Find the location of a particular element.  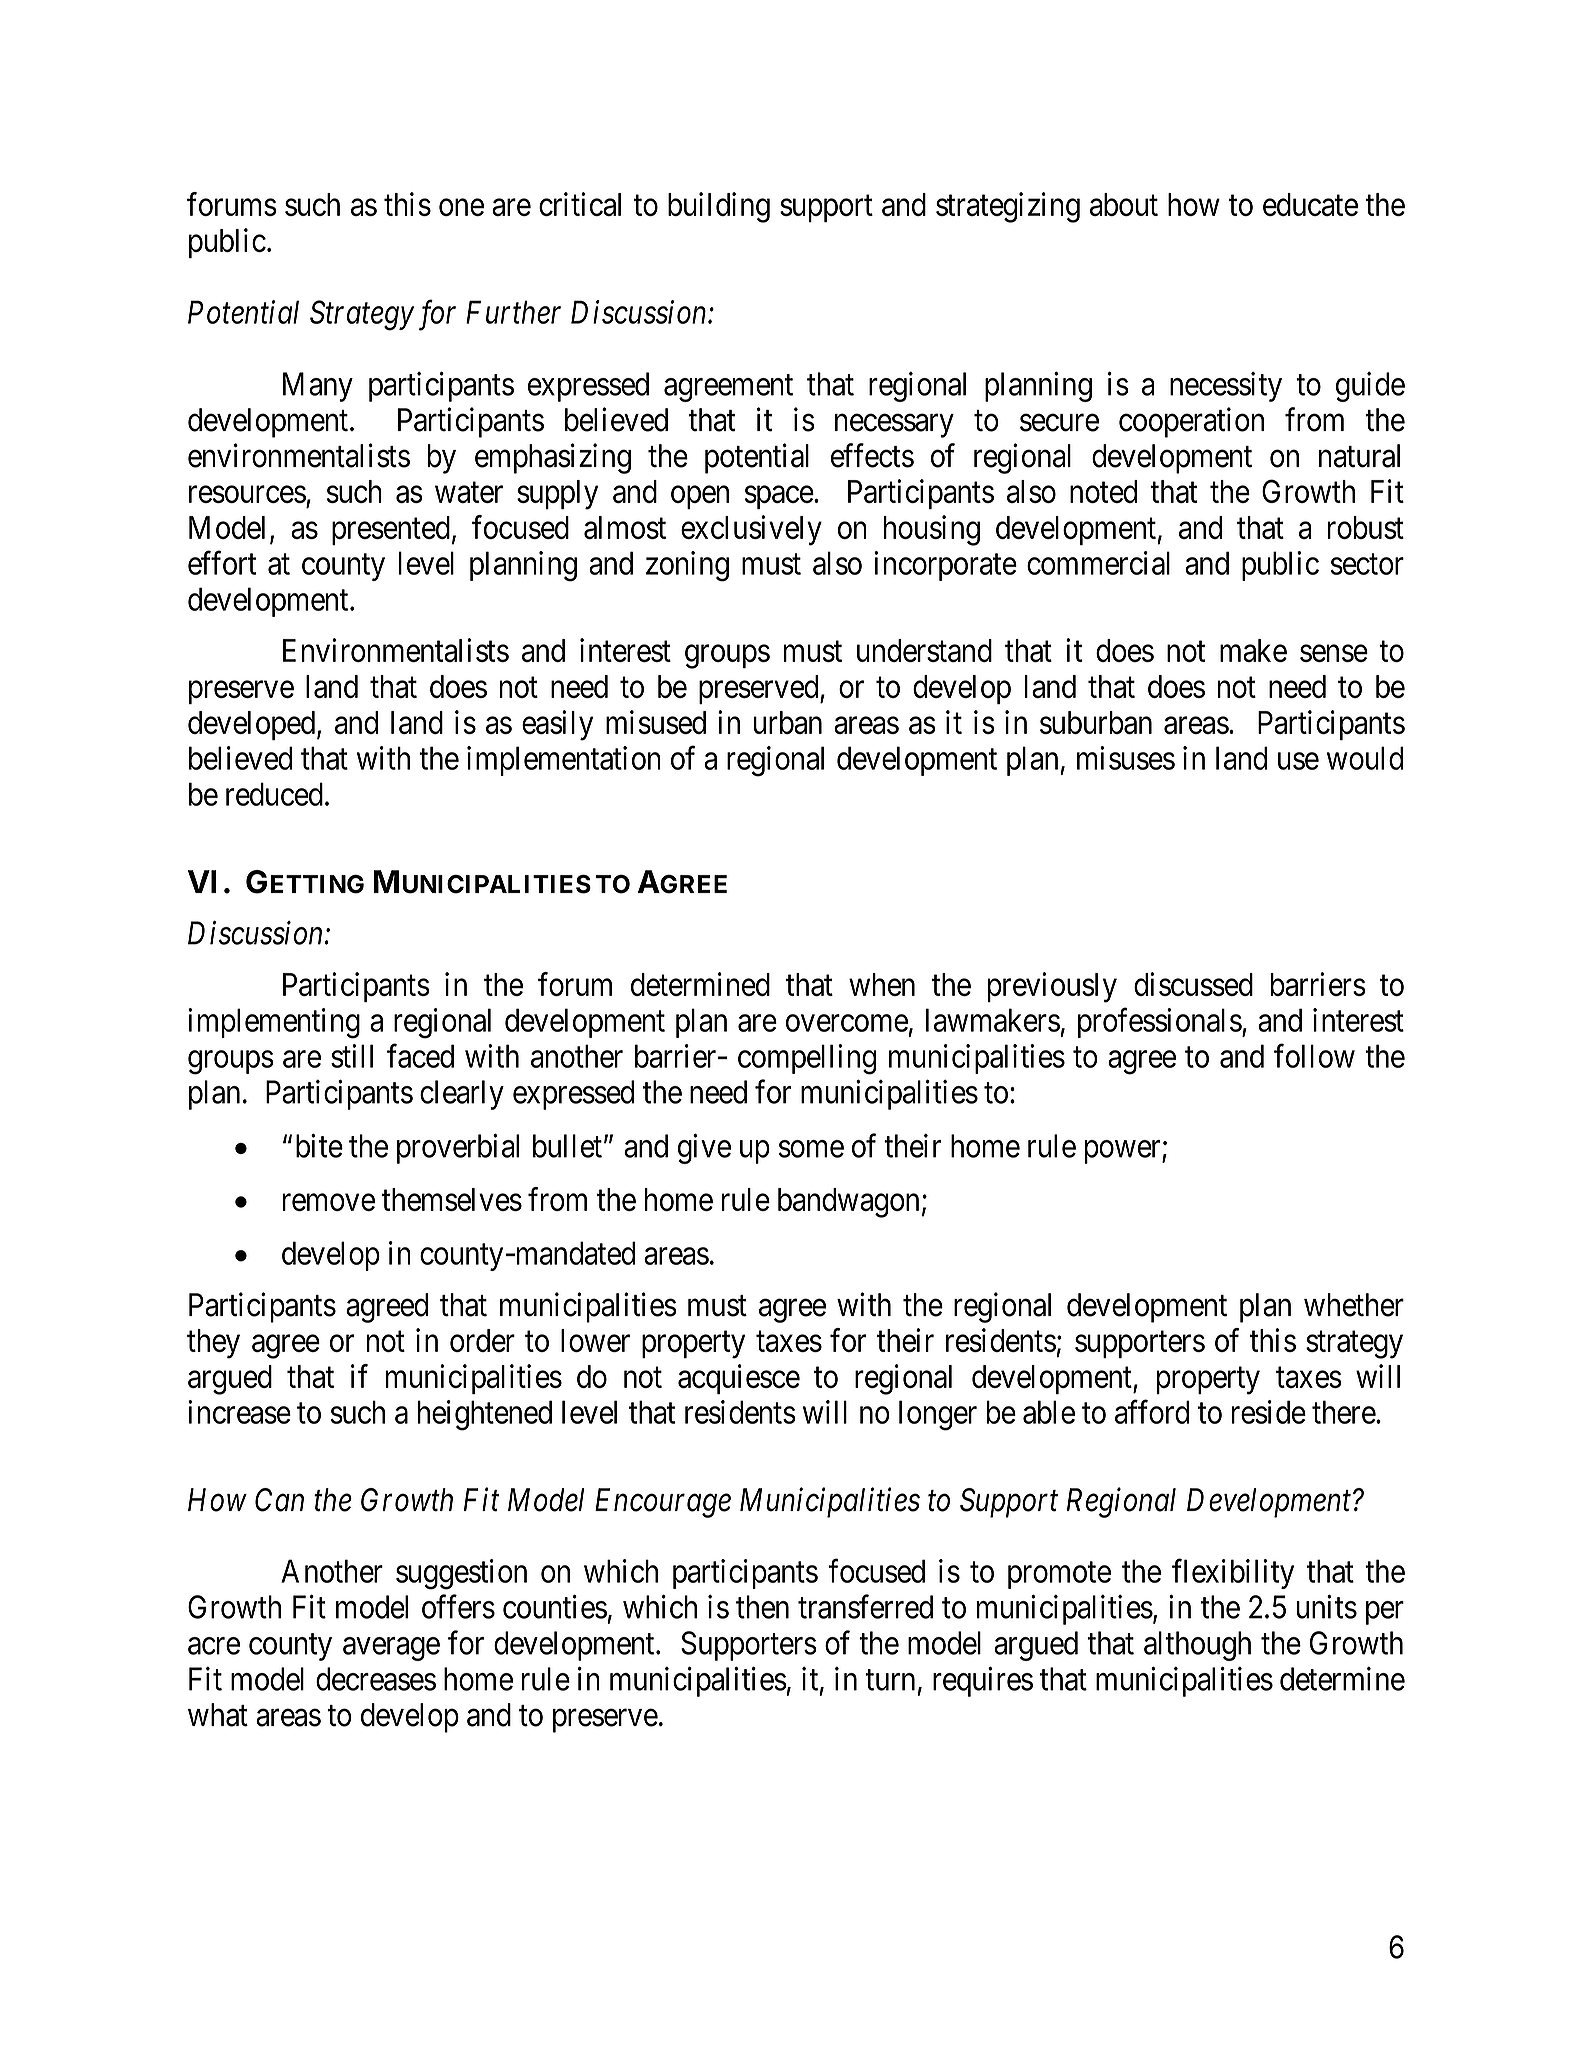

average is located at coordinates (391, 1649).
